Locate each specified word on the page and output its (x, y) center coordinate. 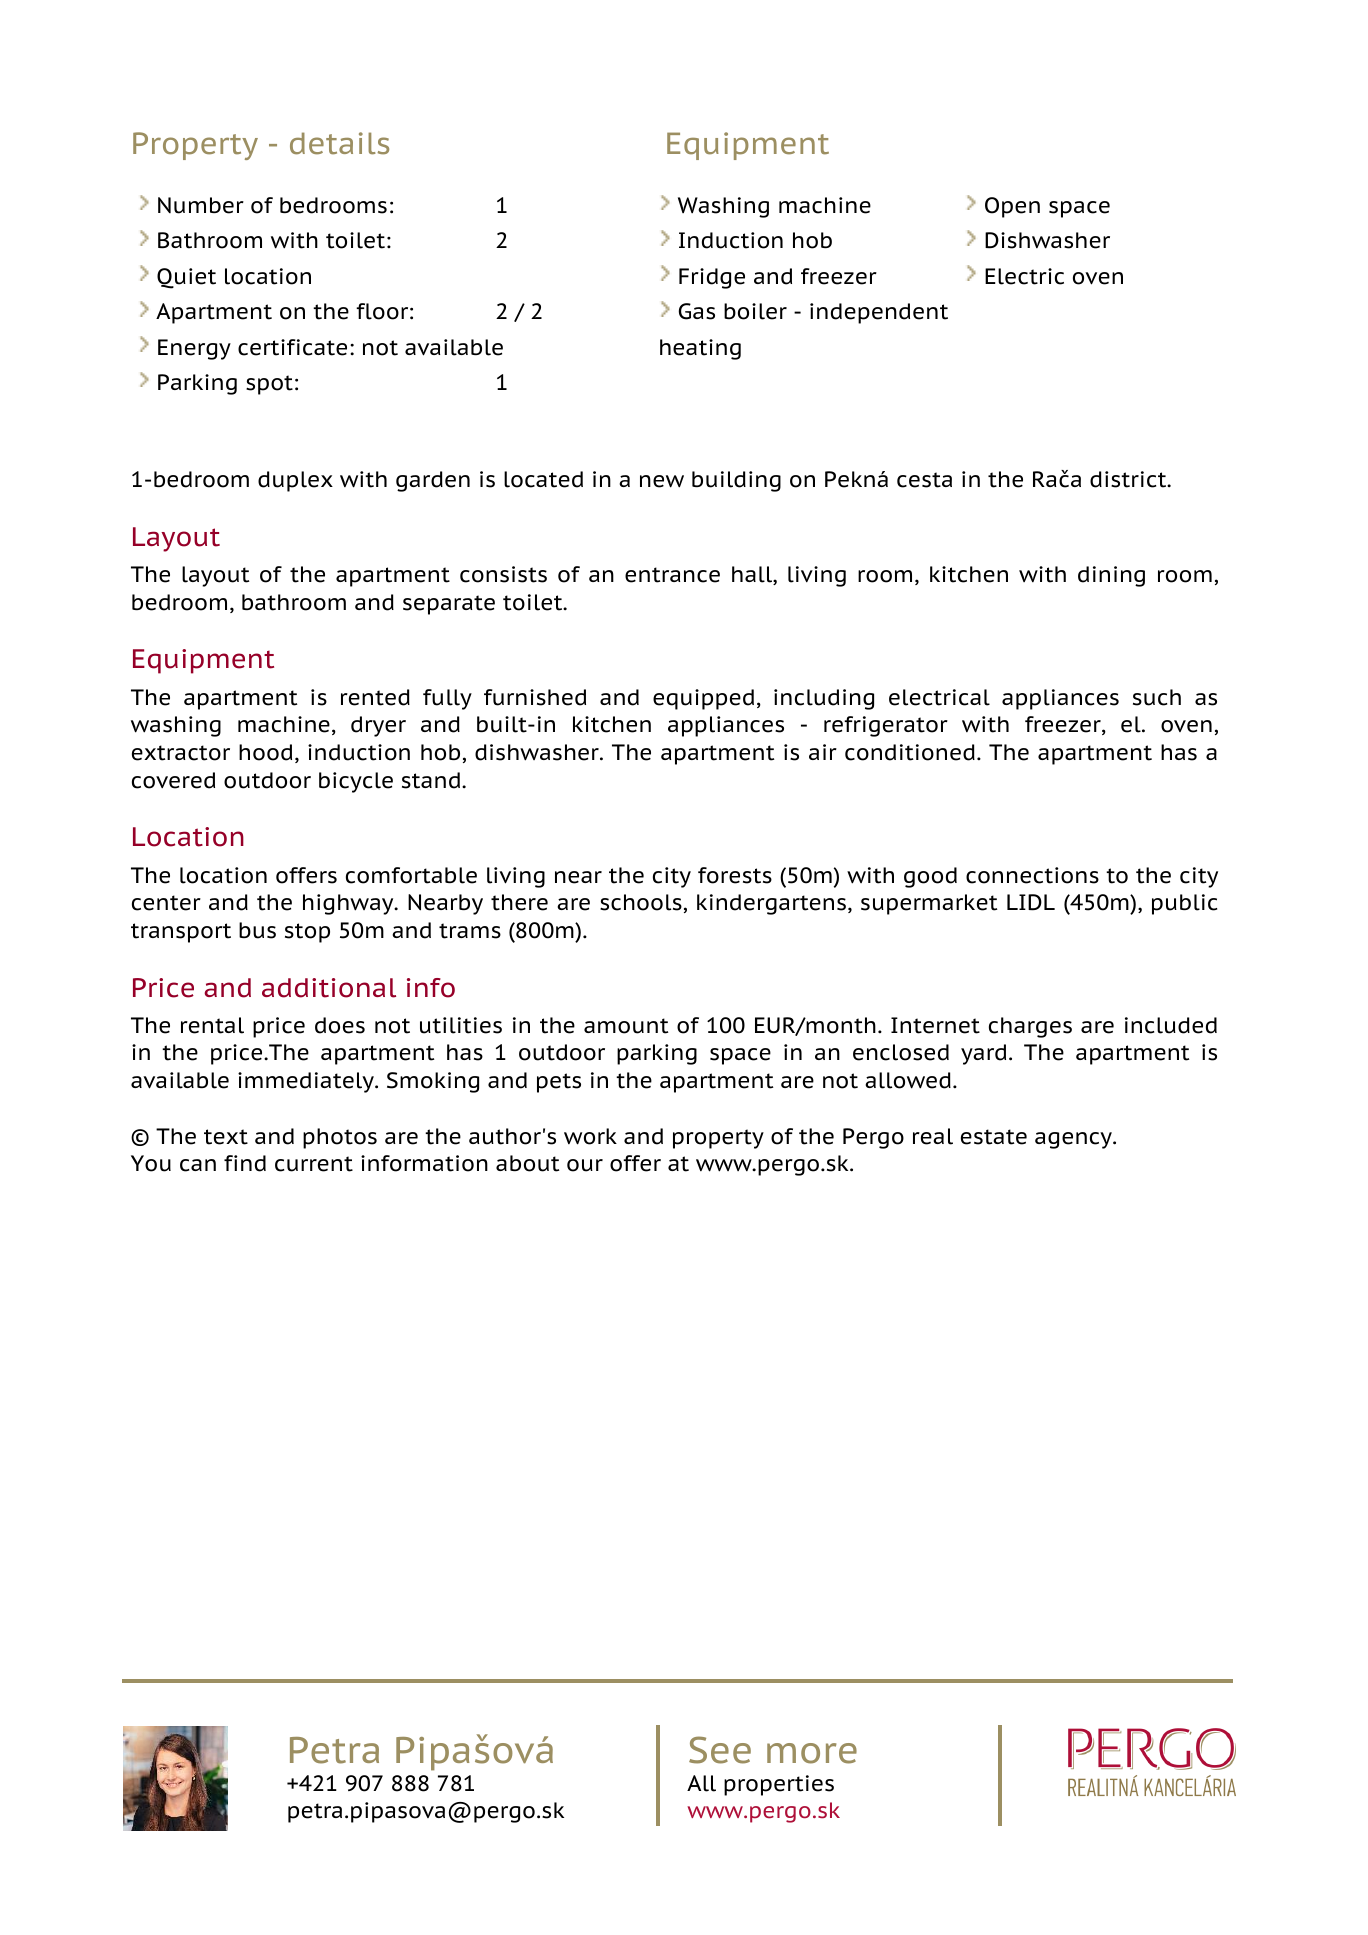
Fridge (712, 278)
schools (641, 902)
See (720, 1750)
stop (307, 933)
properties (779, 1785)
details (339, 143)
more (812, 1753)
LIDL (1031, 902)
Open (1012, 207)
